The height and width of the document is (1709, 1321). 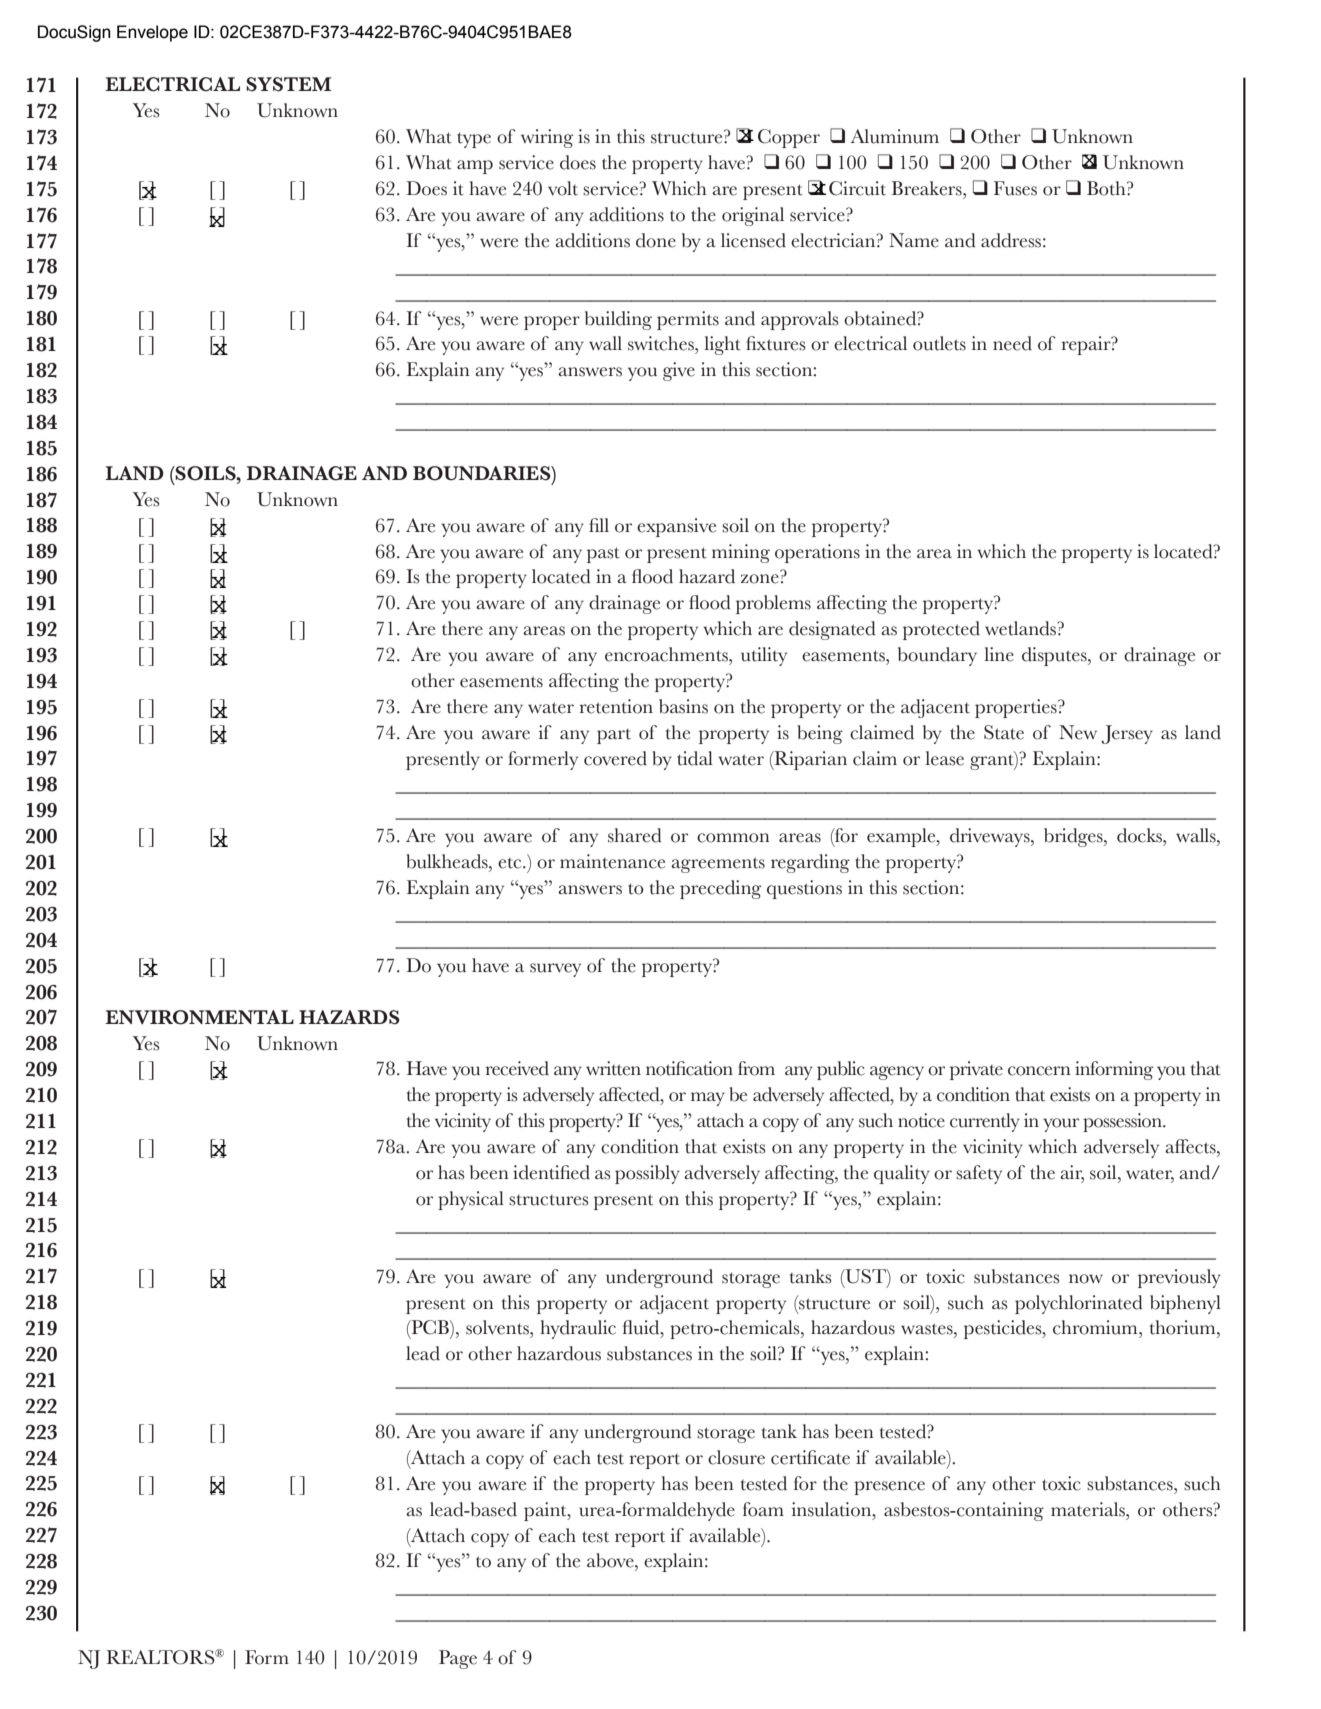 What do you see at coordinates (753, 216) in the document?
I see `original` at bounding box center [753, 216].
